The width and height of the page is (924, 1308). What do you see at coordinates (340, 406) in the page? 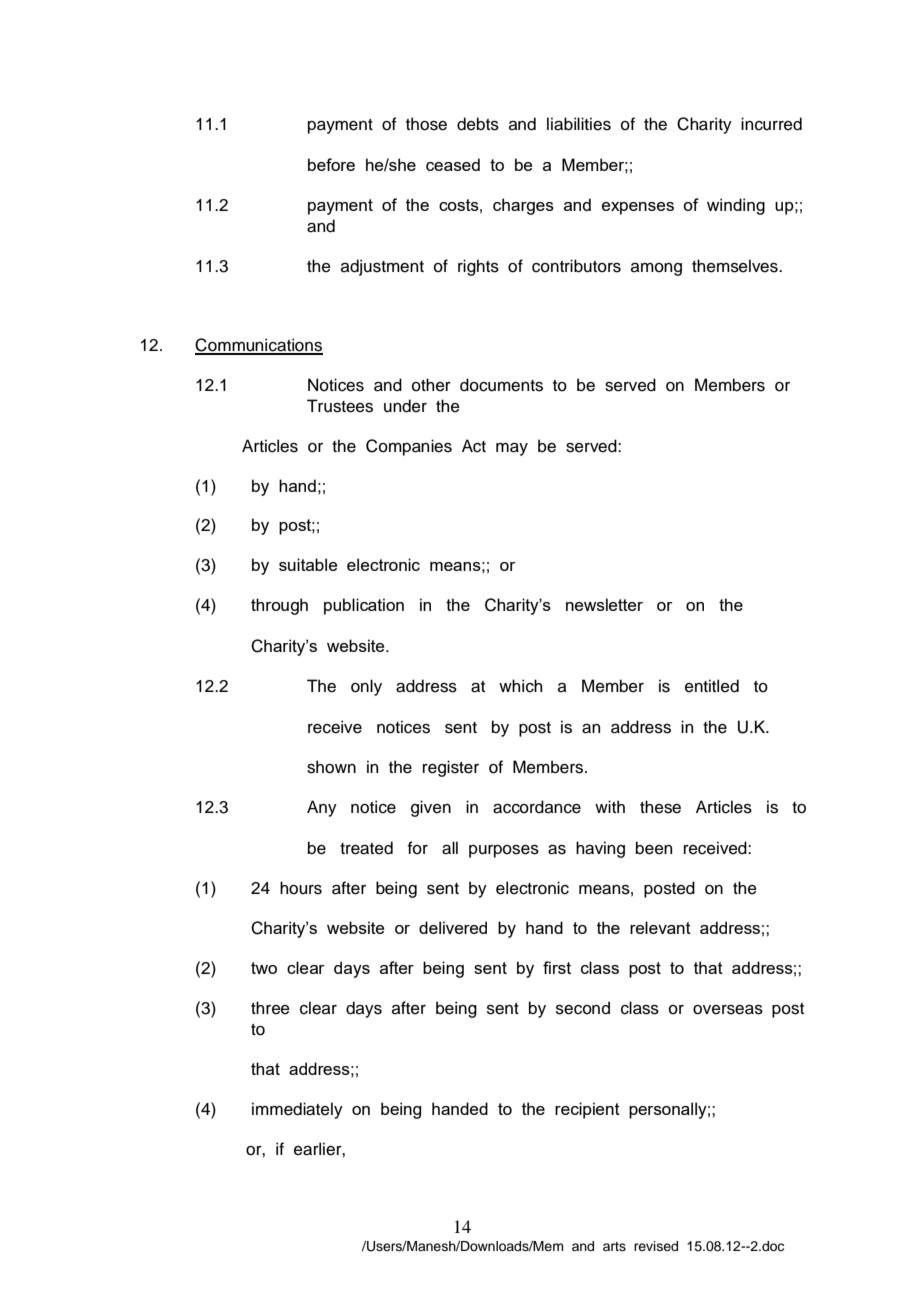
I see `Trustees` at bounding box center [340, 406].
